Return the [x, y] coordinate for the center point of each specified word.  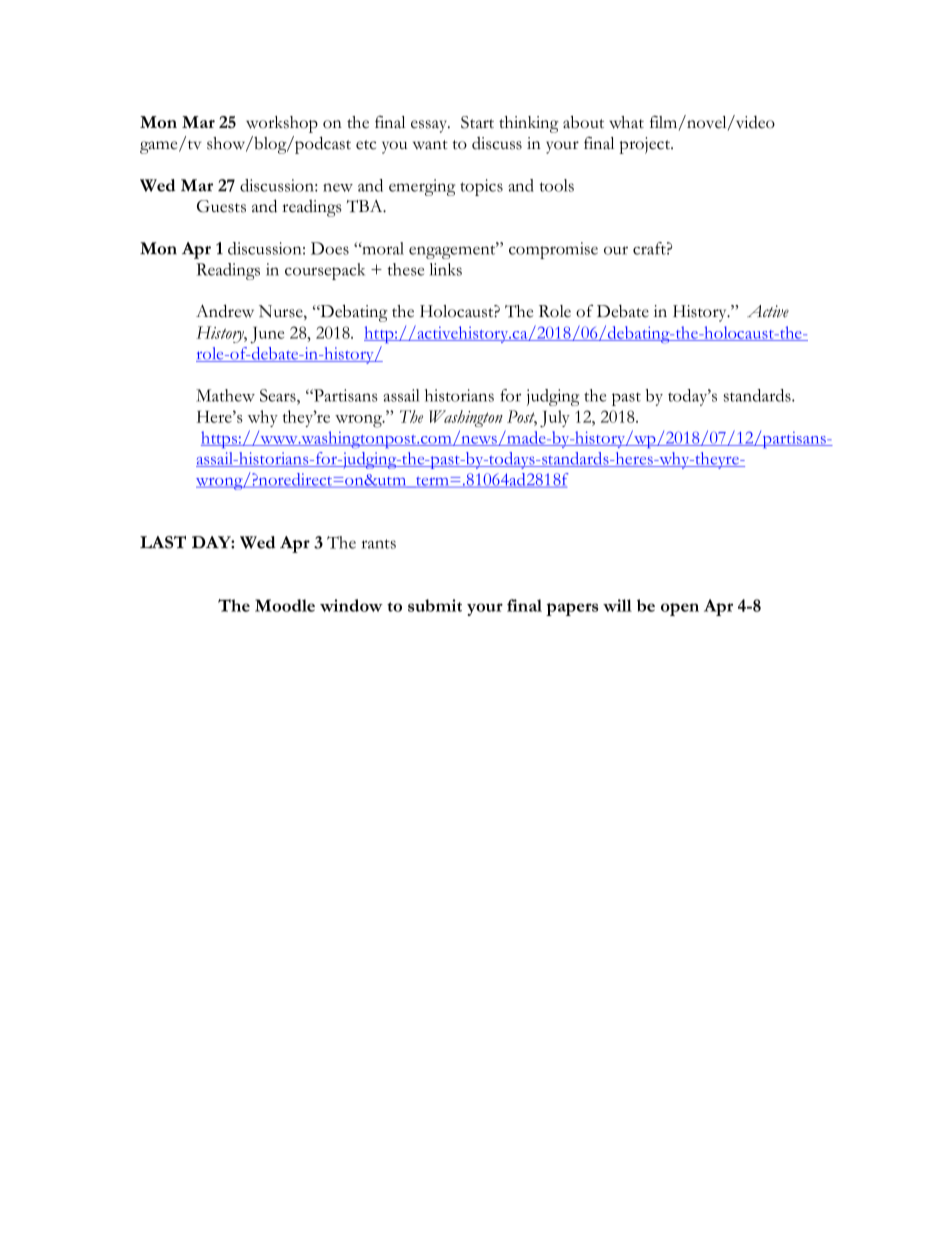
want [430, 144]
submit [435, 605]
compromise [553, 250]
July [555, 419]
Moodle [285, 605]
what [626, 122]
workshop [282, 124]
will [617, 605]
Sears [279, 395]
